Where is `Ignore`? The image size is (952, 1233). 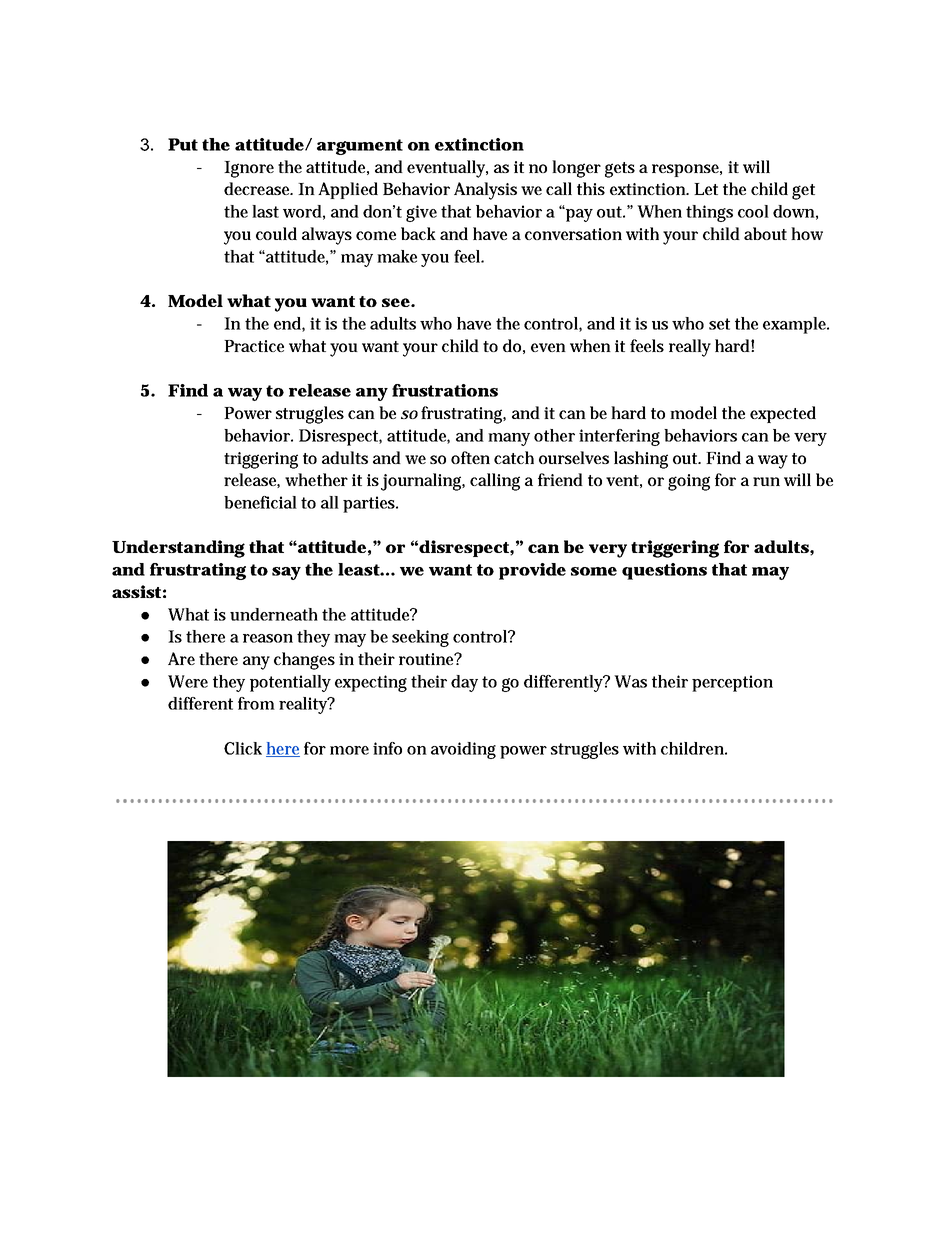 Ignore is located at coordinates (249, 169).
